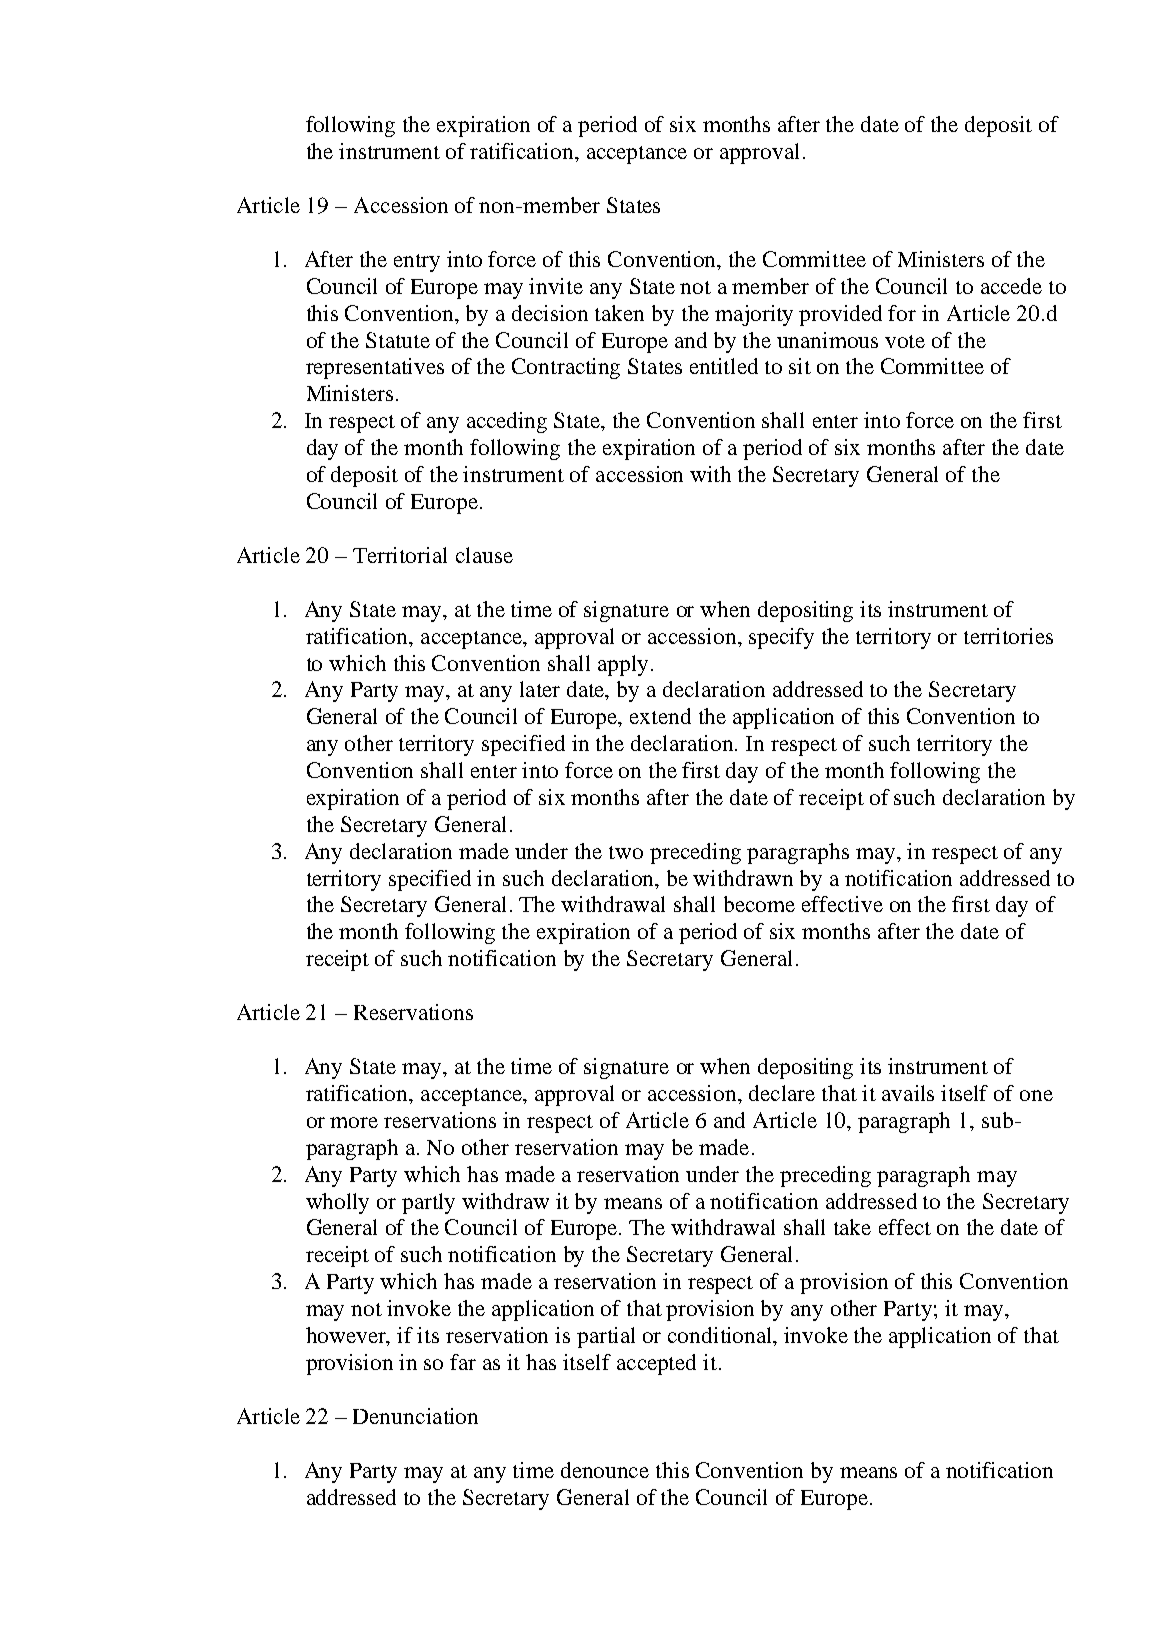 This screenshot has height=1639, width=1159. I want to click on declare, so click(782, 1093).
